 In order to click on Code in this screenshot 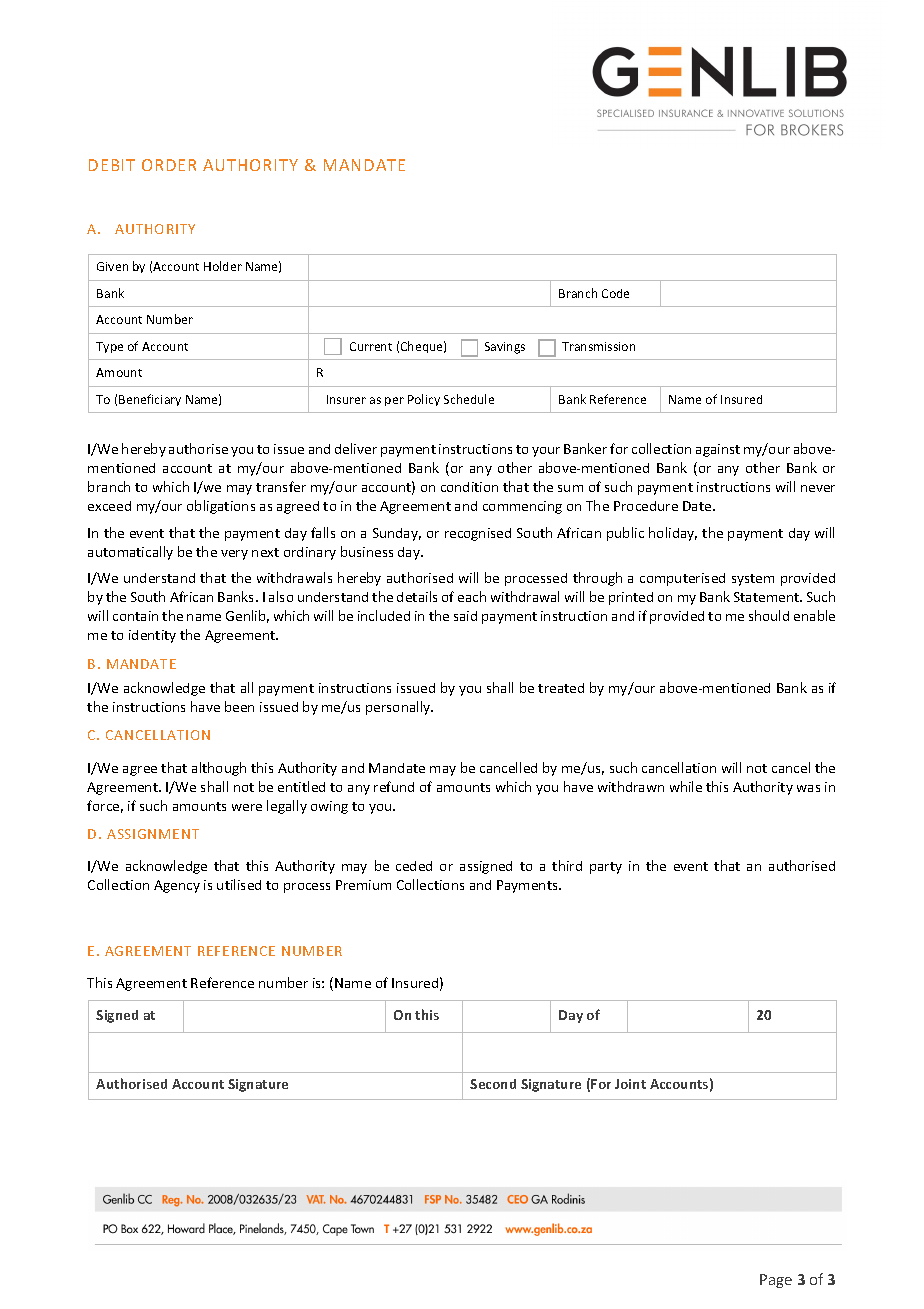, I will do `click(615, 293)`.
